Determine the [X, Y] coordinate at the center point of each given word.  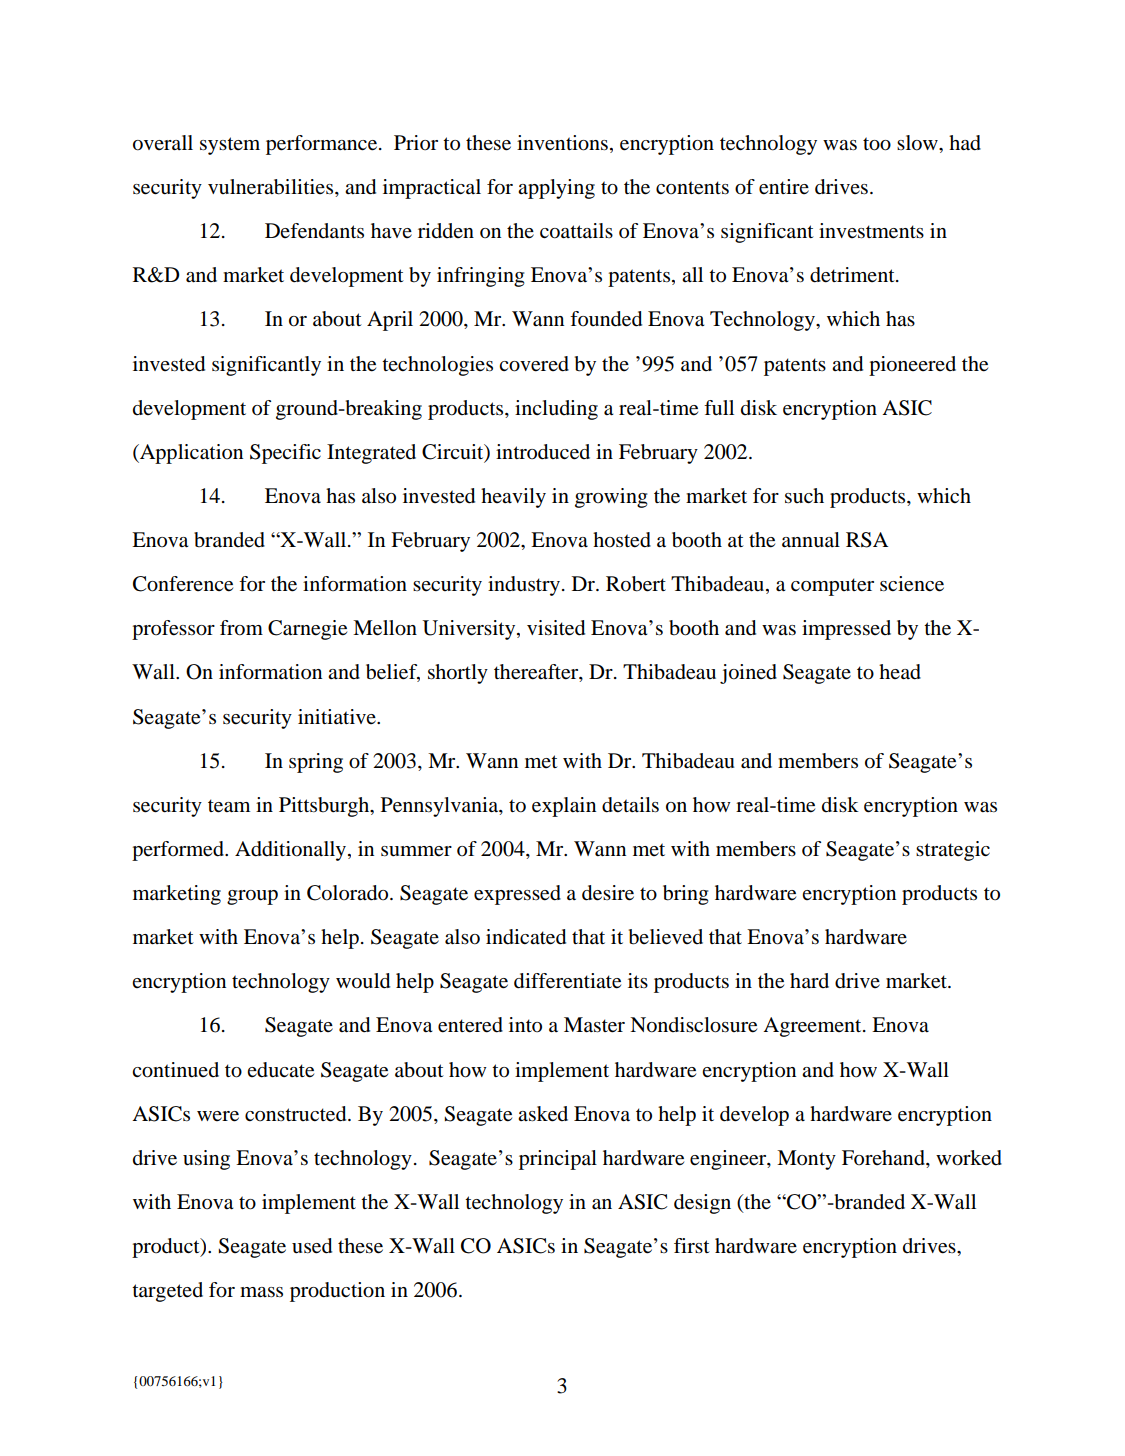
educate [280, 1070]
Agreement [813, 1027]
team [229, 806]
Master [594, 1025]
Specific [285, 454]
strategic [953, 851]
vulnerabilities [272, 188]
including [556, 410]
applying [556, 189]
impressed [846, 630]
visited [556, 628]
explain [564, 807]
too [877, 144]
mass [261, 1292]
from [241, 628]
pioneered [912, 366]
